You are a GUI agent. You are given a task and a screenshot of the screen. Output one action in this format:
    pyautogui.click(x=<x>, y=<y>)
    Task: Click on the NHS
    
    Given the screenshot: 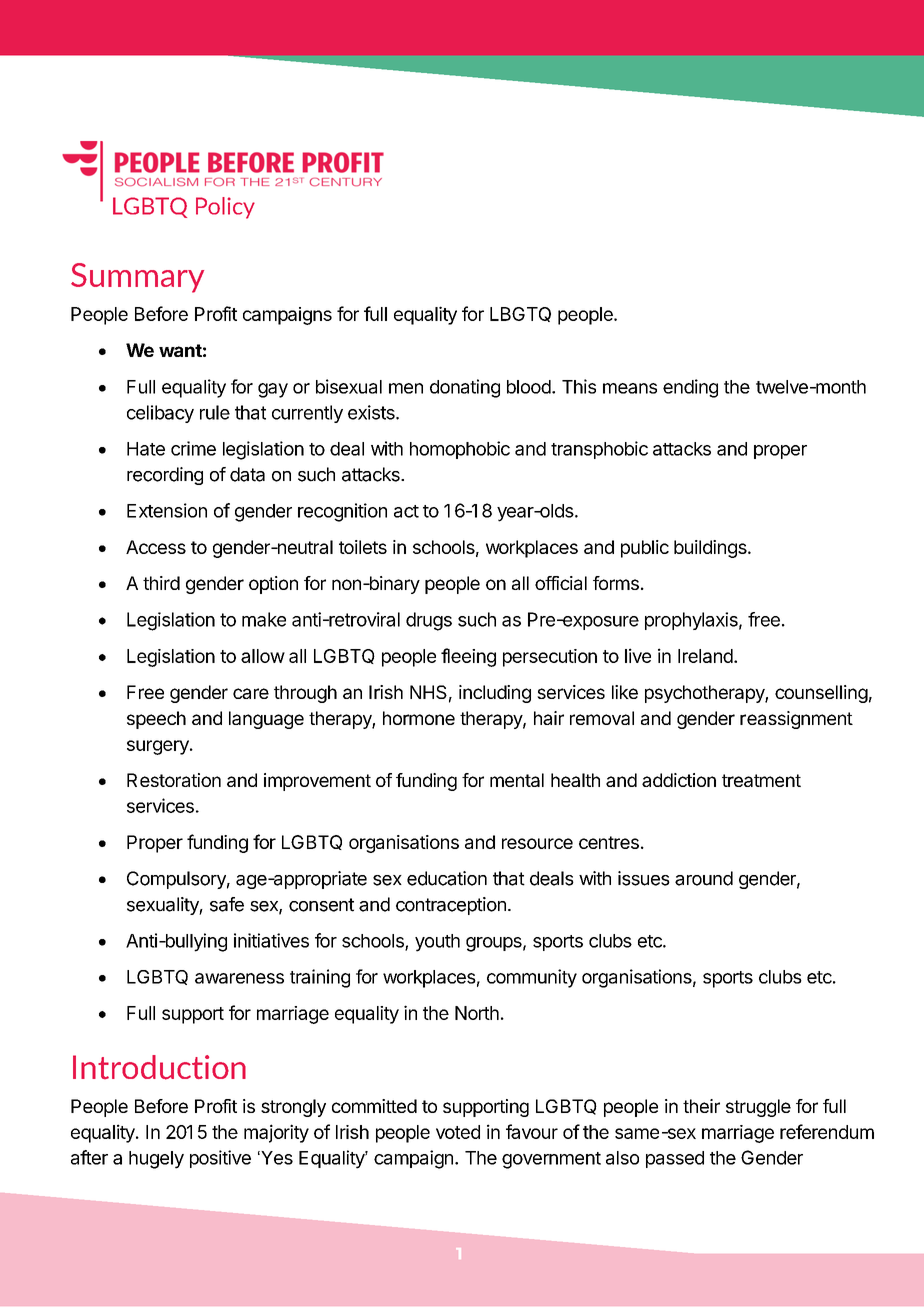 What is the action you would take?
    pyautogui.click(x=428, y=692)
